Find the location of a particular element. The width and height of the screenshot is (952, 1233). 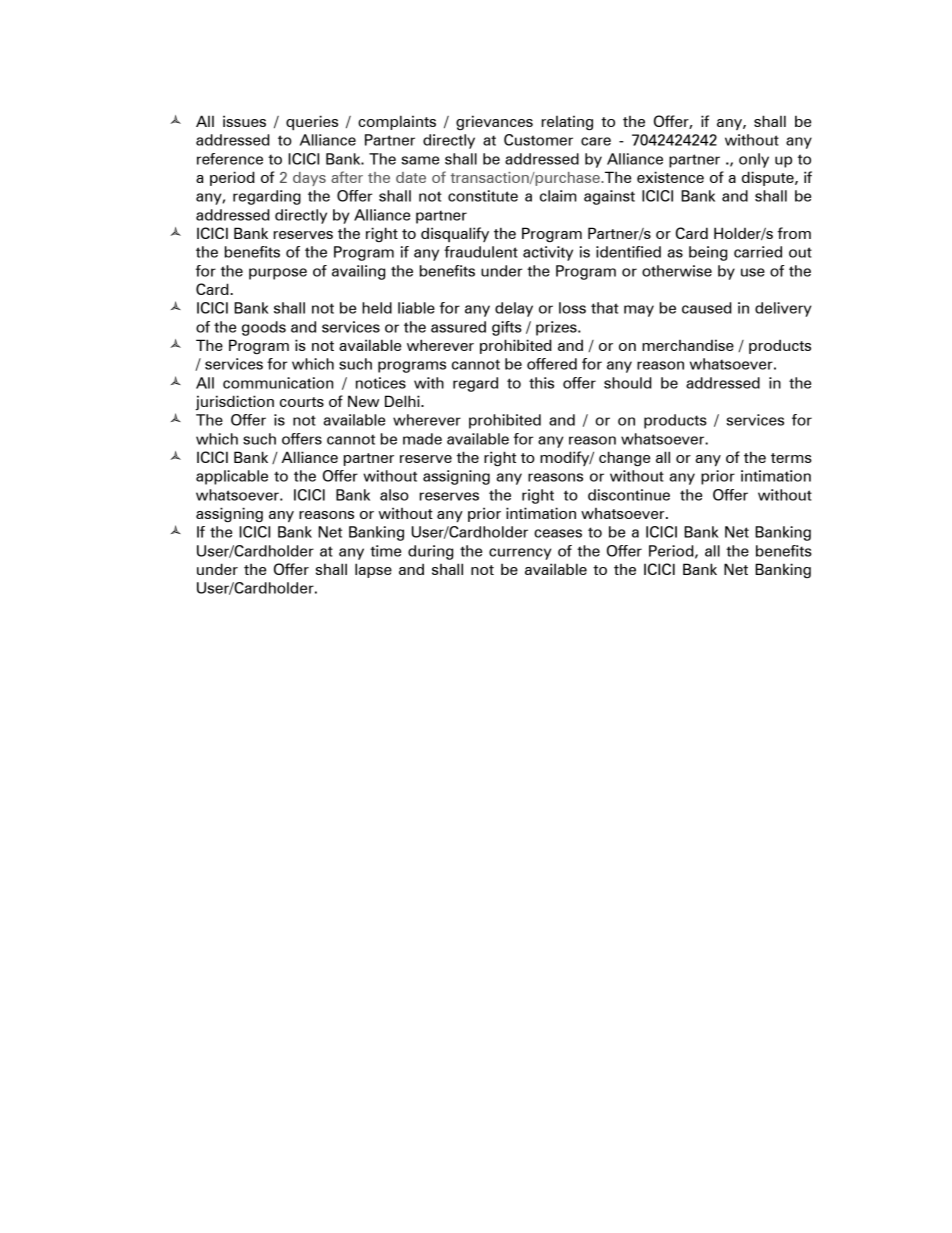

only is located at coordinates (754, 160).
